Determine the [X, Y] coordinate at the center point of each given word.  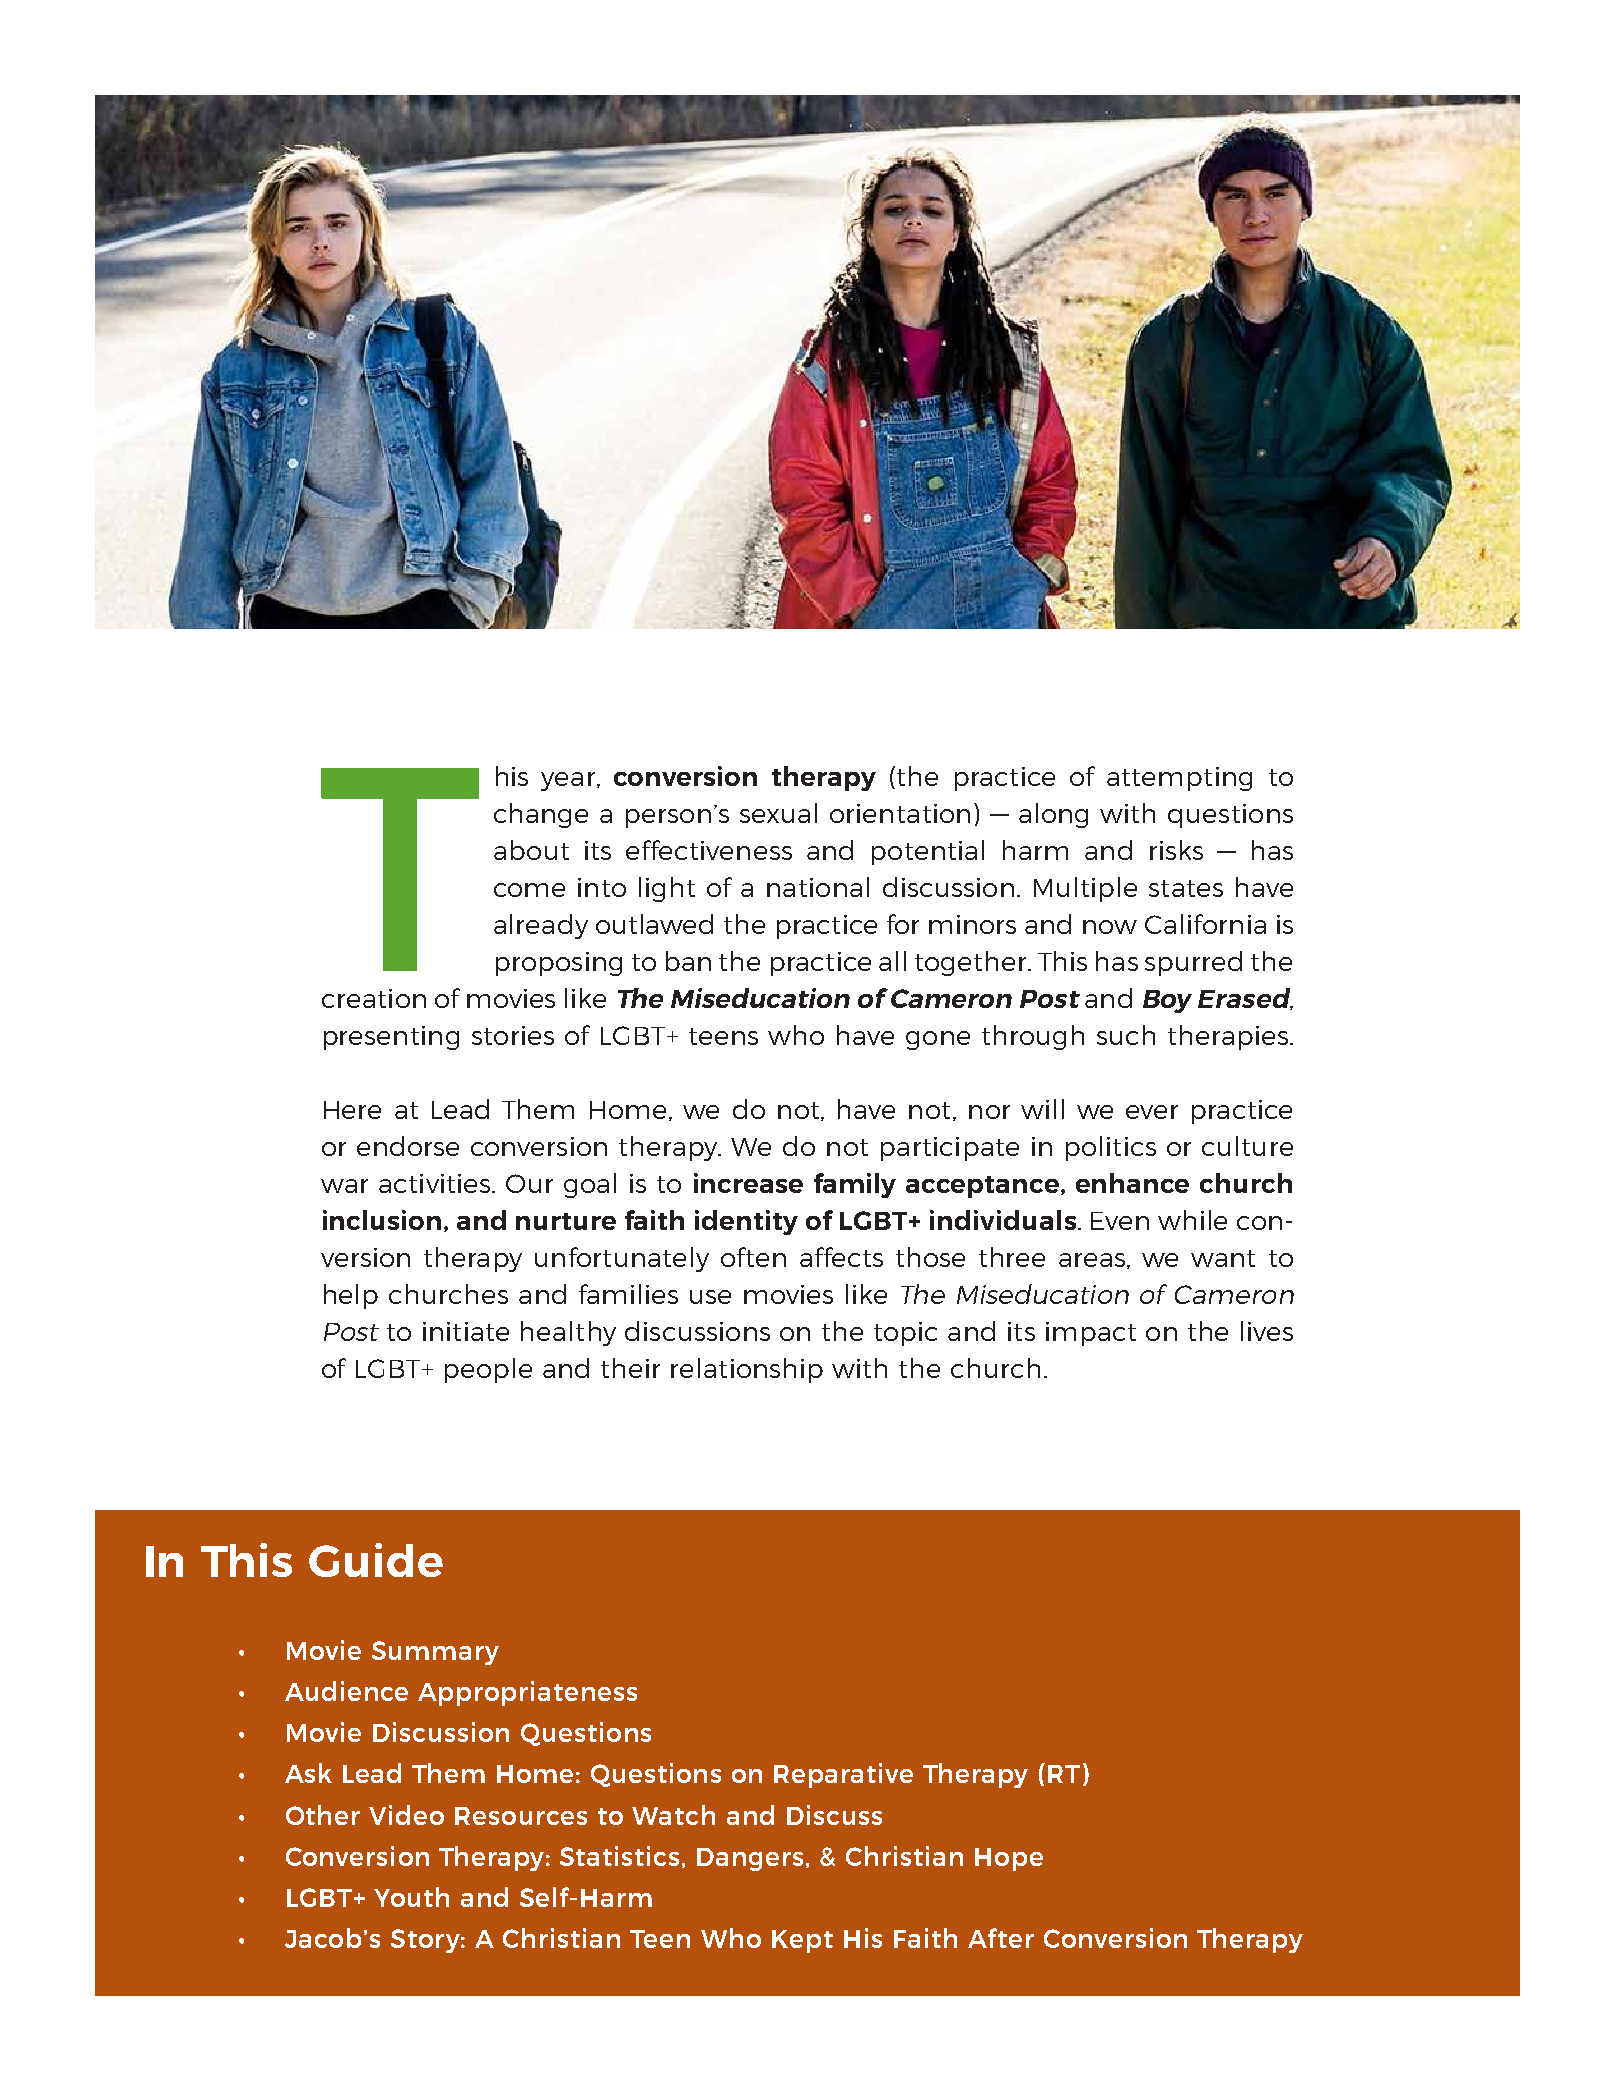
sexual [778, 813]
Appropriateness [527, 1693]
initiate [466, 1331]
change [541, 815]
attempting [1179, 779]
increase [748, 1183]
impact [1091, 1334]
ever [1152, 1112]
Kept [802, 1941]
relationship [747, 1370]
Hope [1009, 1859]
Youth [411, 1897]
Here [352, 1110]
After [1001, 1938]
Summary [435, 1653]
